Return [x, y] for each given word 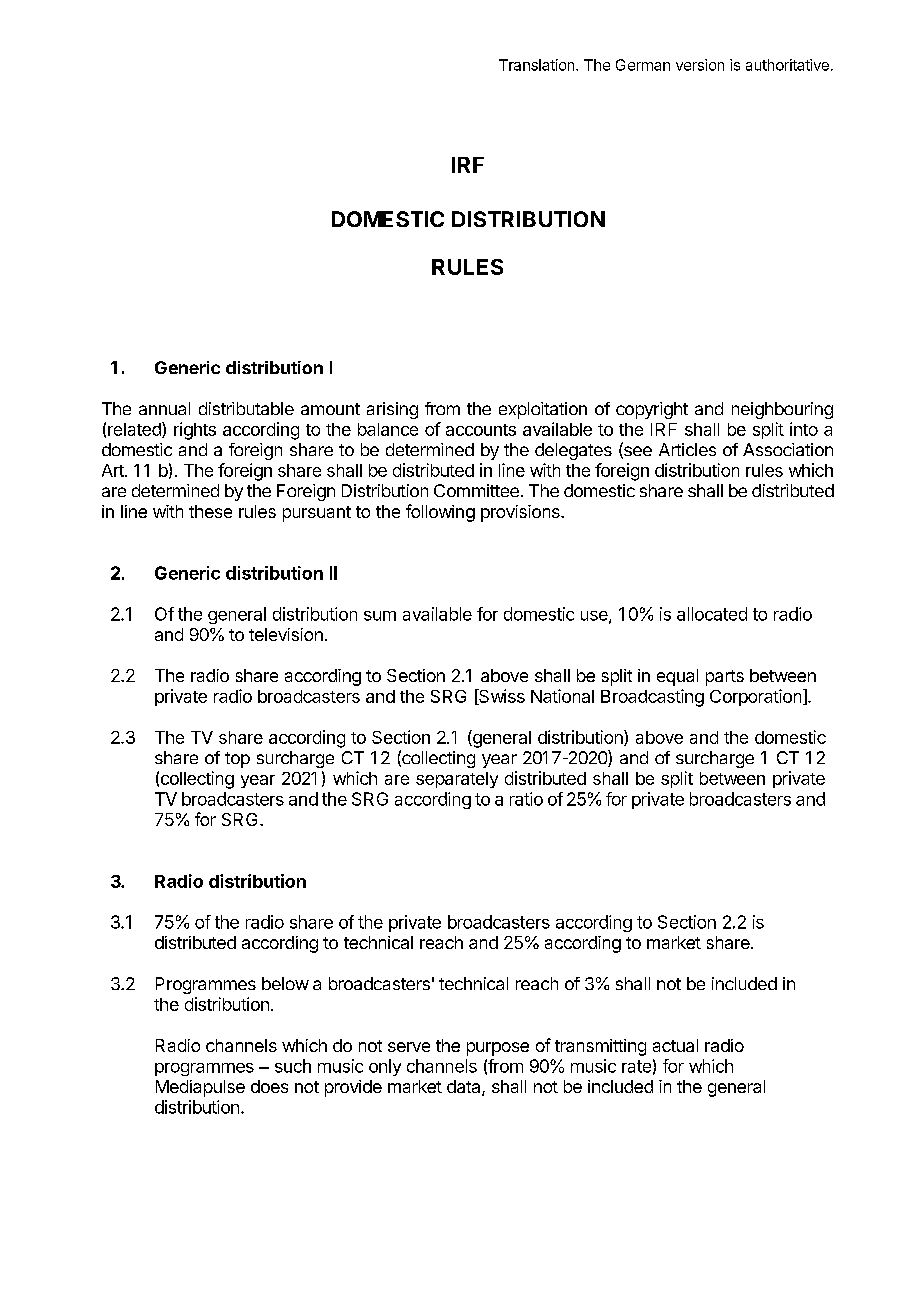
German [643, 65]
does [269, 1086]
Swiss [501, 697]
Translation [538, 65]
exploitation [543, 410]
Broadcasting [652, 698]
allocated [712, 614]
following [440, 513]
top [237, 760]
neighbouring [782, 410]
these [210, 511]
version [700, 65]
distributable [246, 408]
